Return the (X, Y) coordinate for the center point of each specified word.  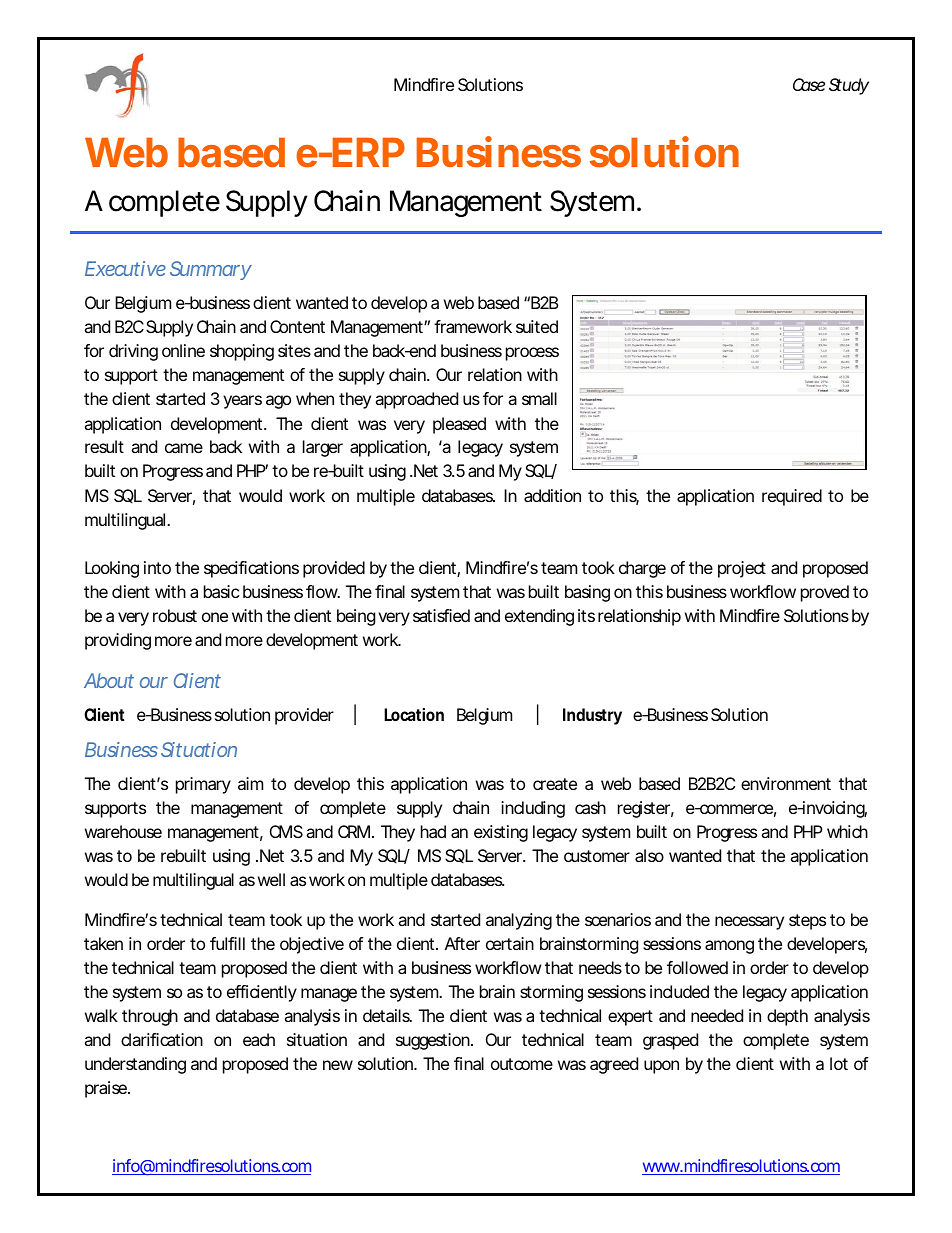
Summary (210, 270)
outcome (522, 1064)
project (742, 569)
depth (787, 1017)
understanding (135, 1065)
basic (221, 591)
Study (849, 86)
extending (539, 617)
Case (809, 84)
